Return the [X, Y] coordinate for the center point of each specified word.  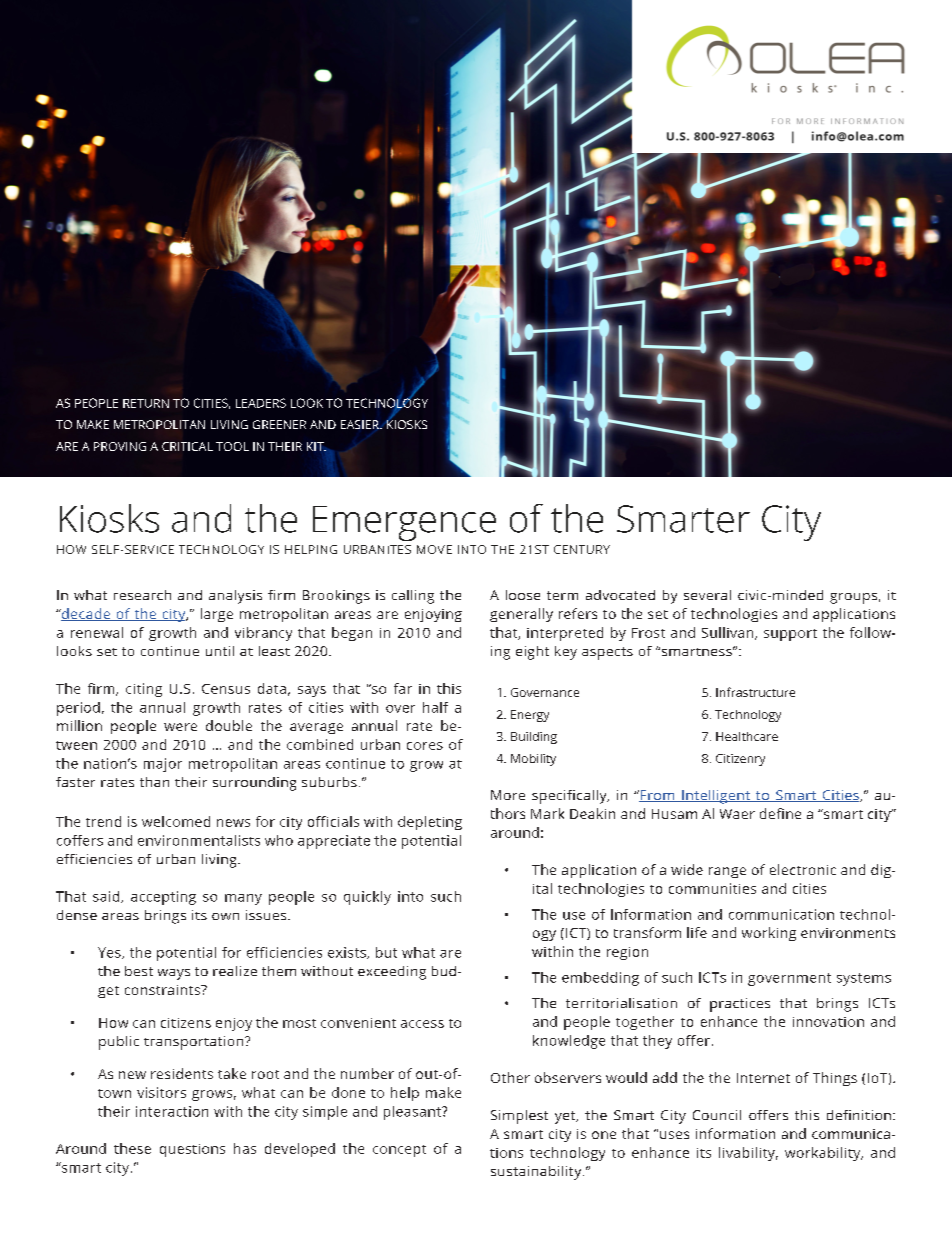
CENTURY [582, 549]
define [780, 813]
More [508, 795]
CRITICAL [187, 446]
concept [399, 1151]
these [132, 1148]
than [154, 782]
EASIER [361, 424]
